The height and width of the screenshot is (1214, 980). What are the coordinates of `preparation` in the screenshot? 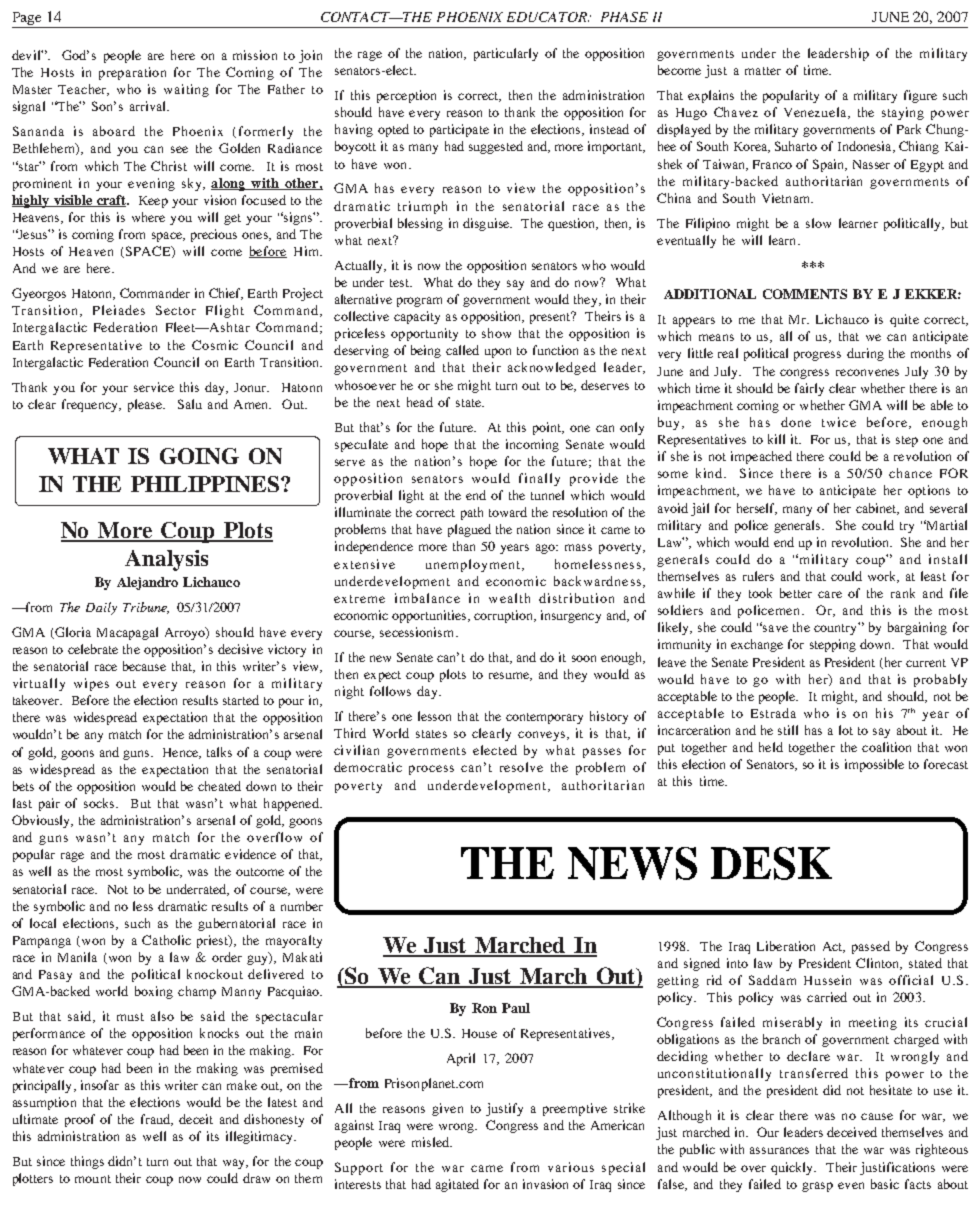 It's located at (132, 73).
